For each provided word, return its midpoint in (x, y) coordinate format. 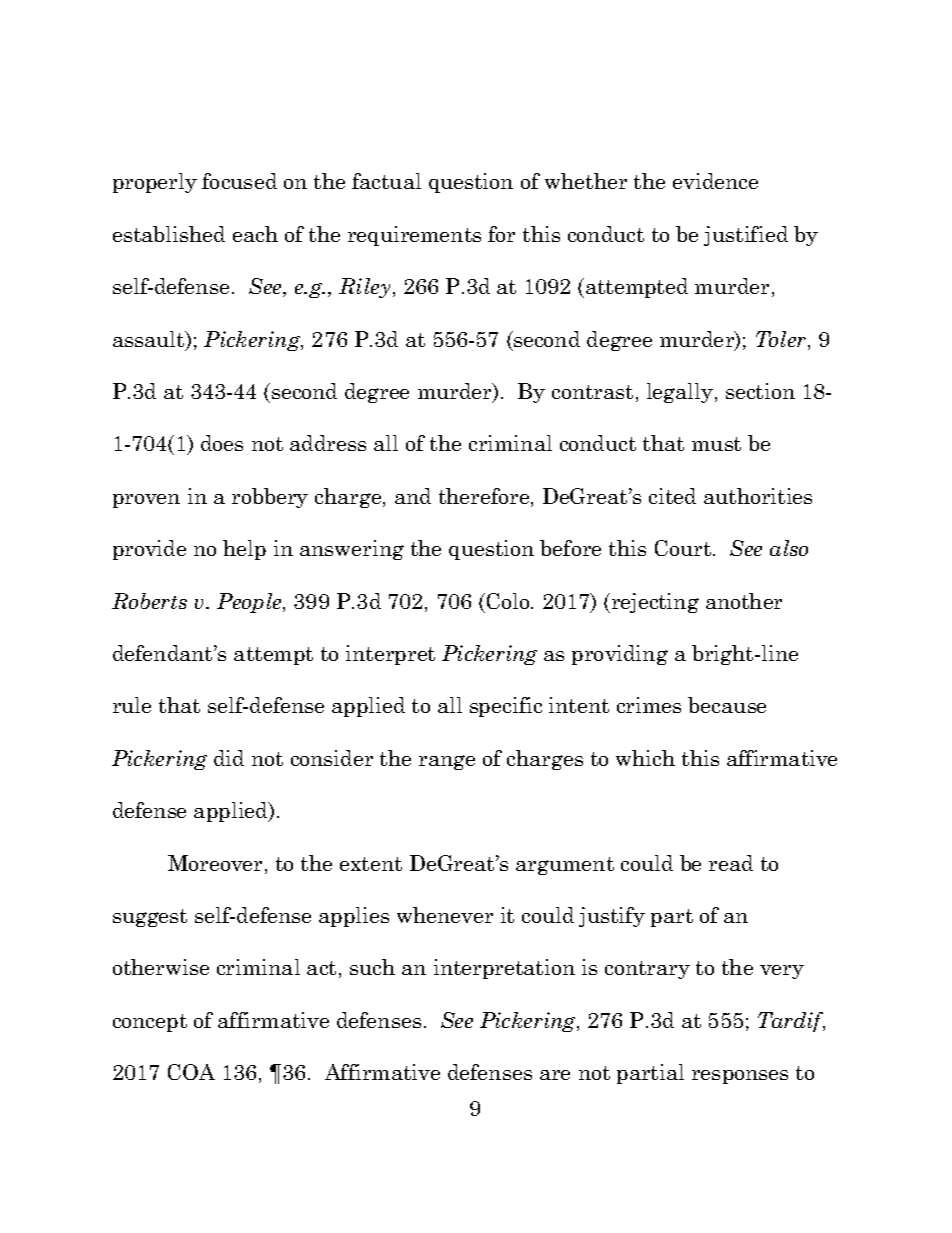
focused (239, 181)
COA (191, 1072)
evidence (715, 181)
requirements (414, 236)
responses (740, 1077)
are (555, 1075)
